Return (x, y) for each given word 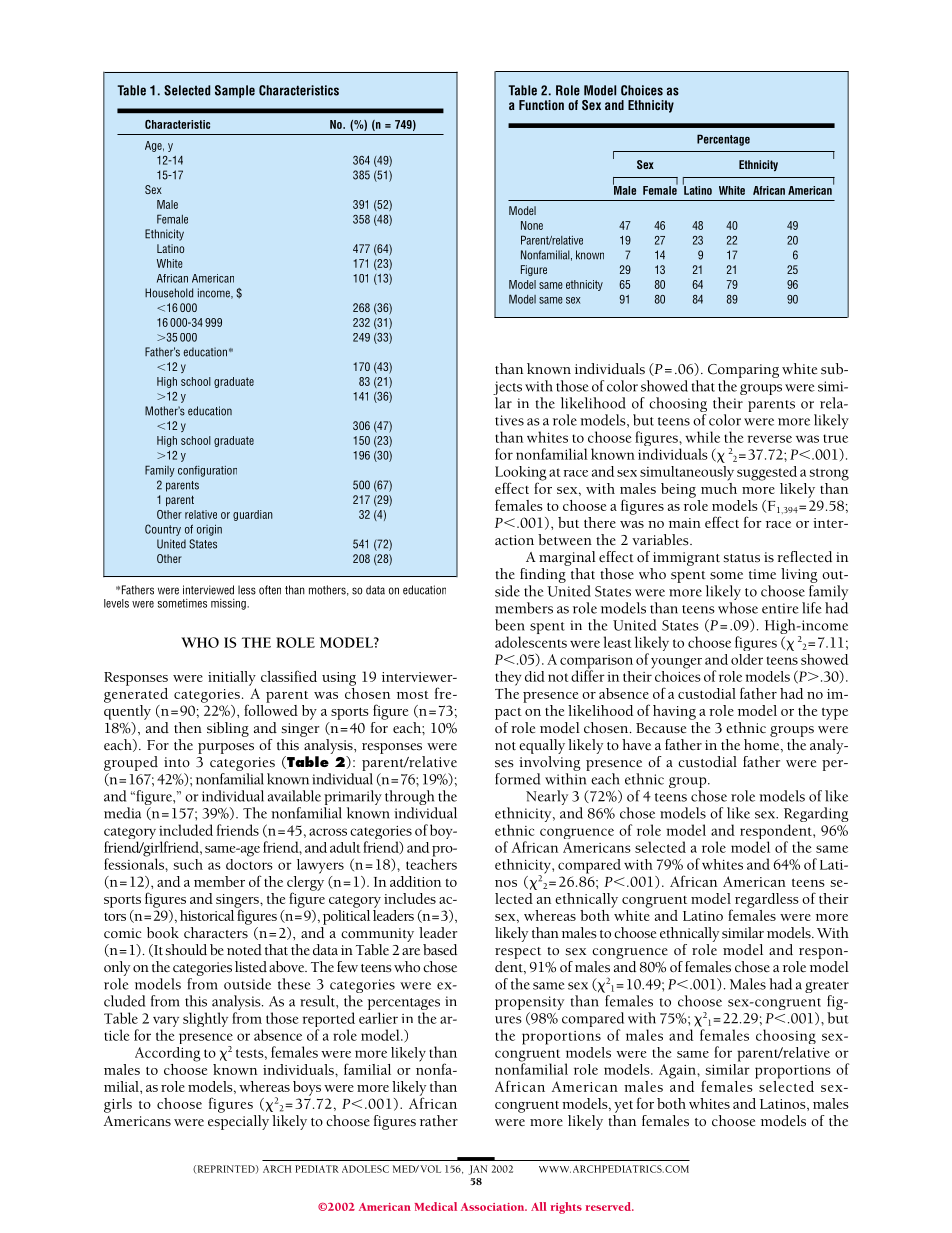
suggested (767, 473)
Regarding (816, 816)
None (532, 225)
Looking (521, 474)
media (122, 813)
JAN (477, 1170)
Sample (235, 91)
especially (238, 1121)
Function (541, 105)
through (411, 799)
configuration (207, 471)
